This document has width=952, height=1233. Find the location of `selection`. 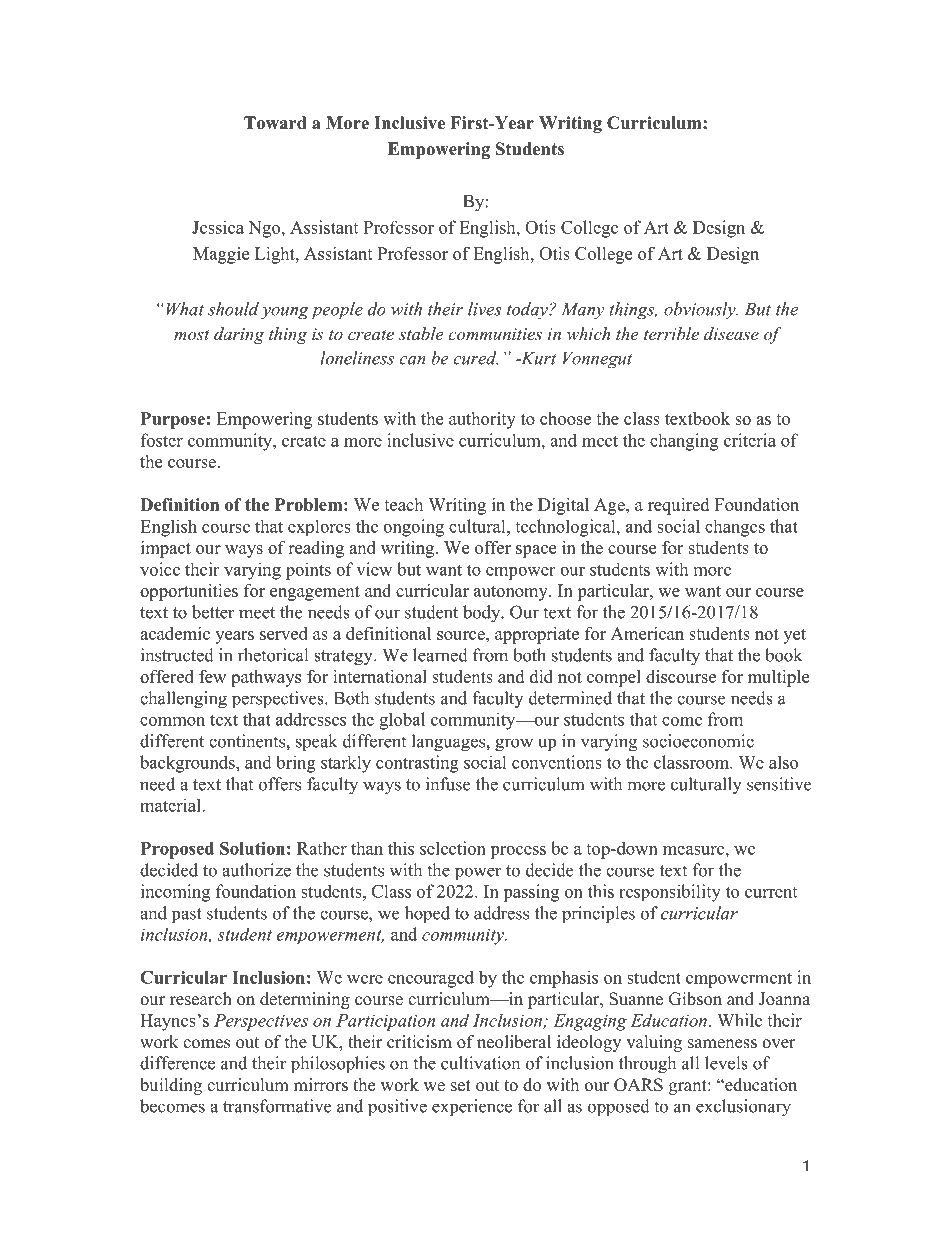

selection is located at coordinates (453, 848).
